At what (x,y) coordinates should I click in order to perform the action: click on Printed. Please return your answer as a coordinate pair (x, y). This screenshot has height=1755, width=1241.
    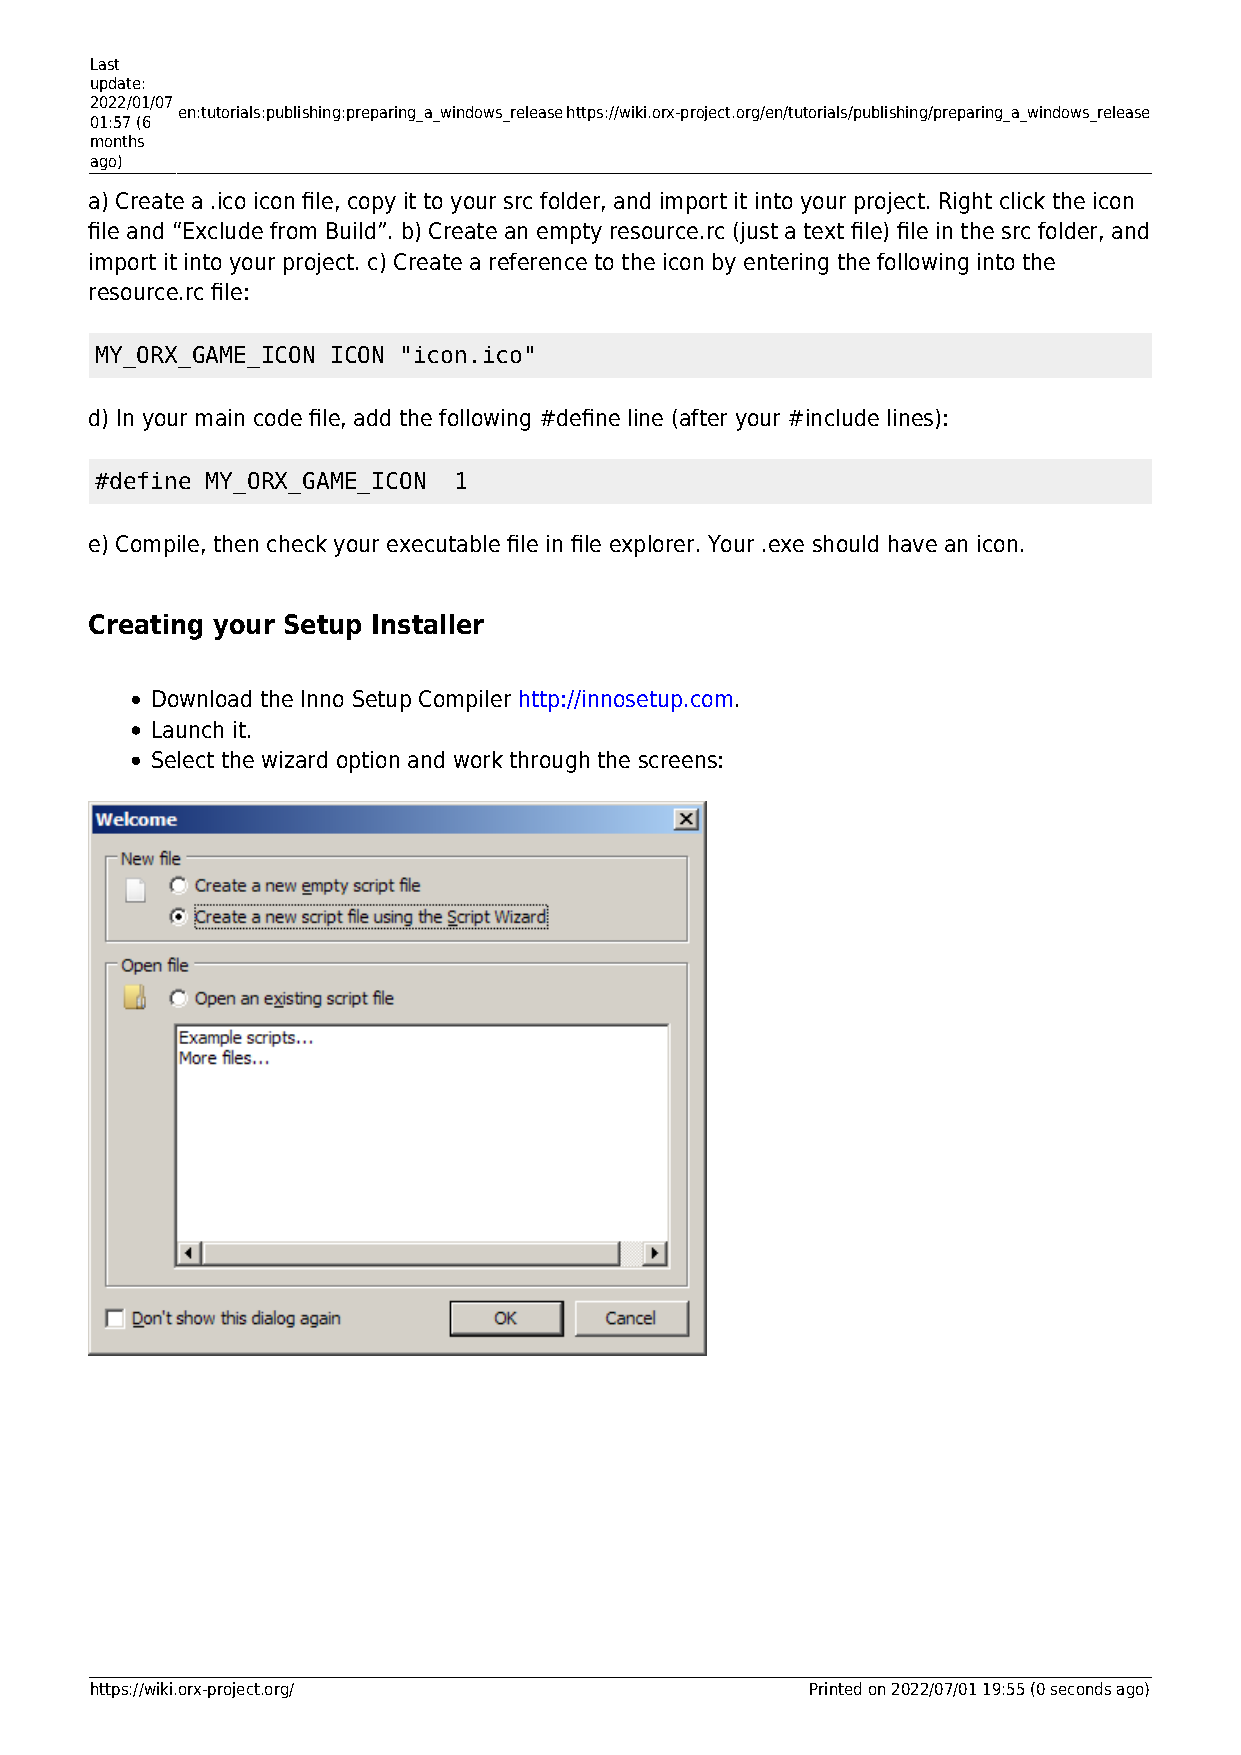
    Looking at the image, I should click on (835, 1688).
